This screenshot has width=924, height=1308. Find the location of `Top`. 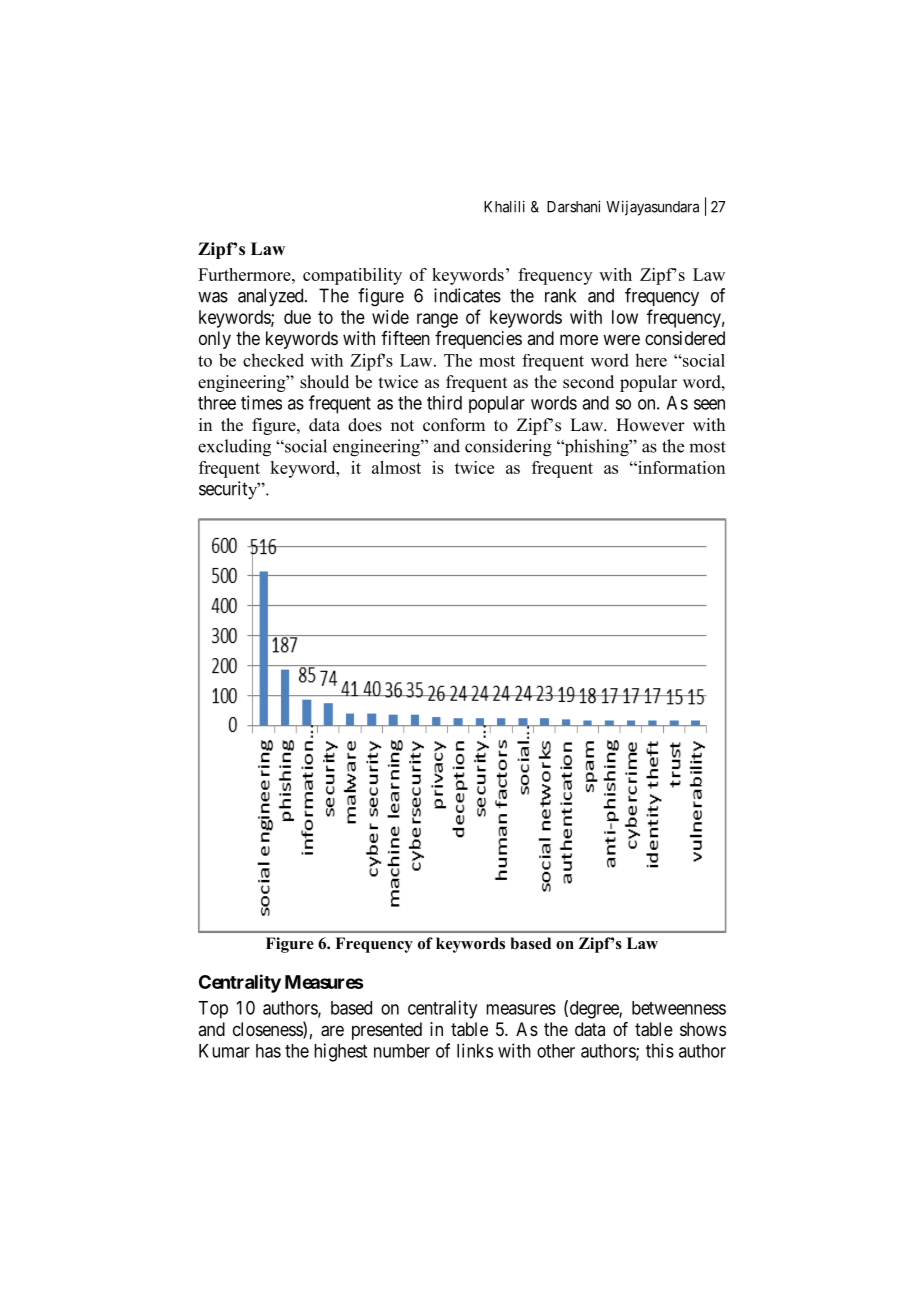

Top is located at coordinates (213, 1010).
